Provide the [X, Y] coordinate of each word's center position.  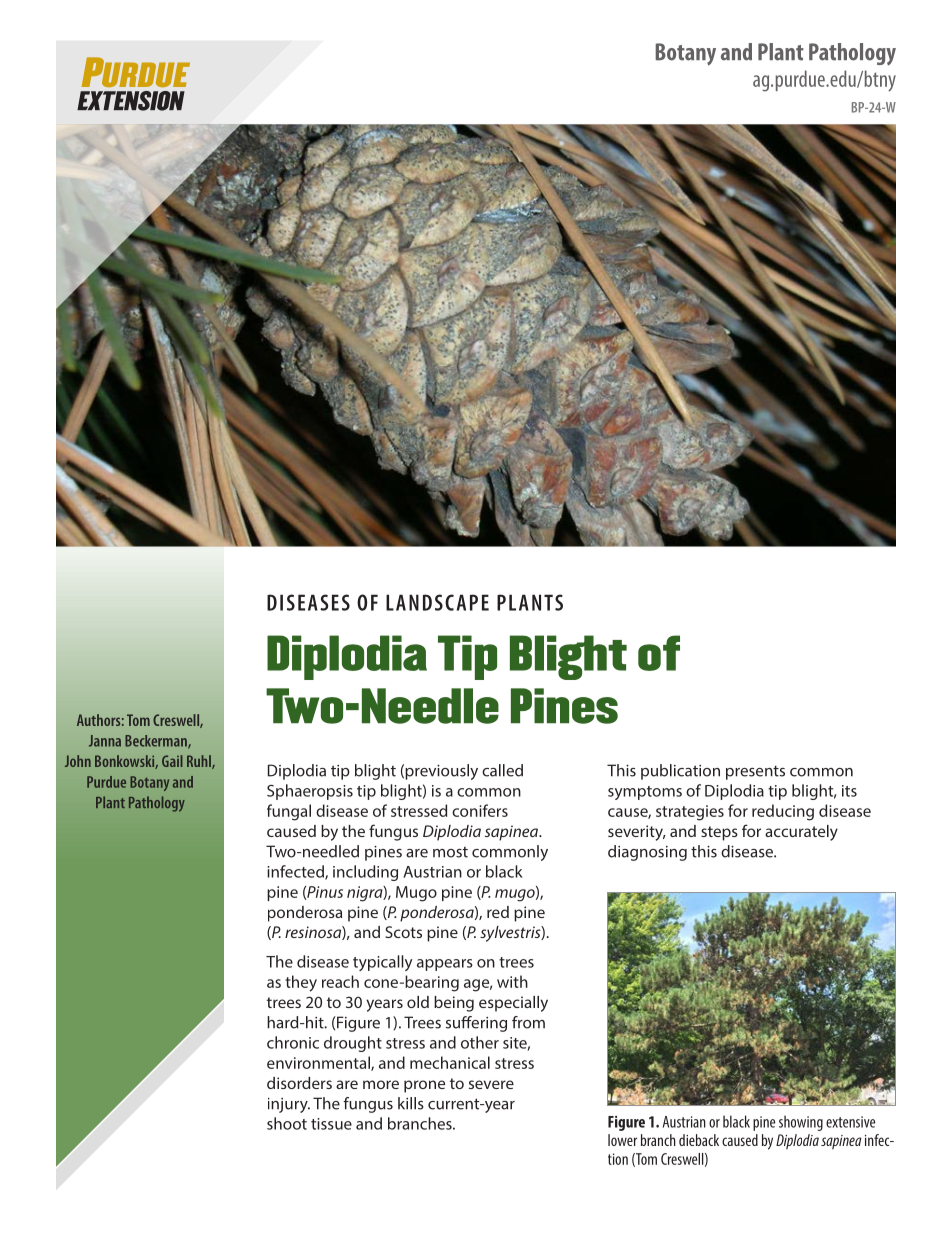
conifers [480, 810]
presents [755, 773]
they [301, 983]
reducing [783, 812]
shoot [287, 1123]
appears [445, 965]
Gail [172, 761]
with [512, 981]
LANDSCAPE [437, 602]
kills [411, 1103]
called [502, 770]
